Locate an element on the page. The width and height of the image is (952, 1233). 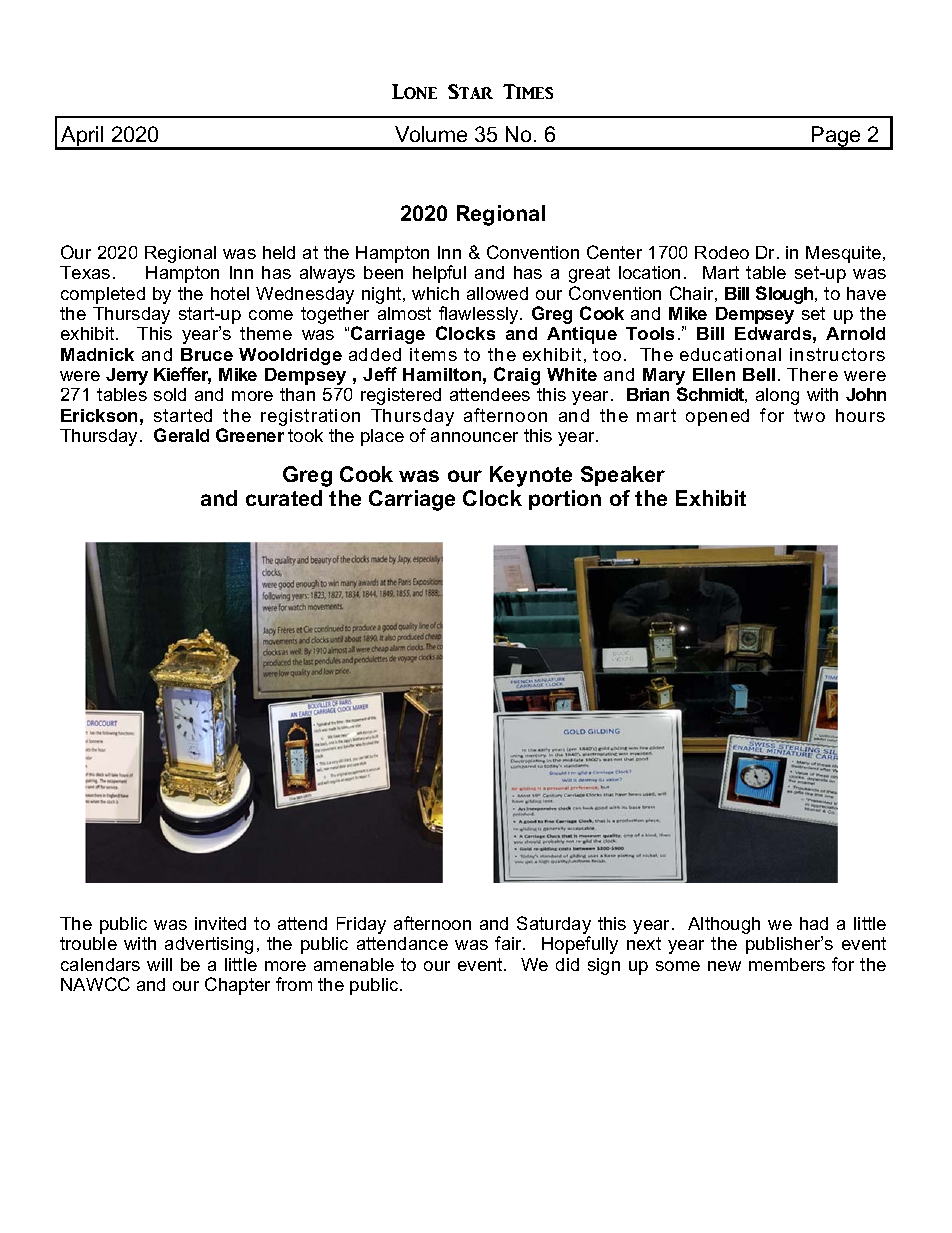
invited is located at coordinates (220, 923).
